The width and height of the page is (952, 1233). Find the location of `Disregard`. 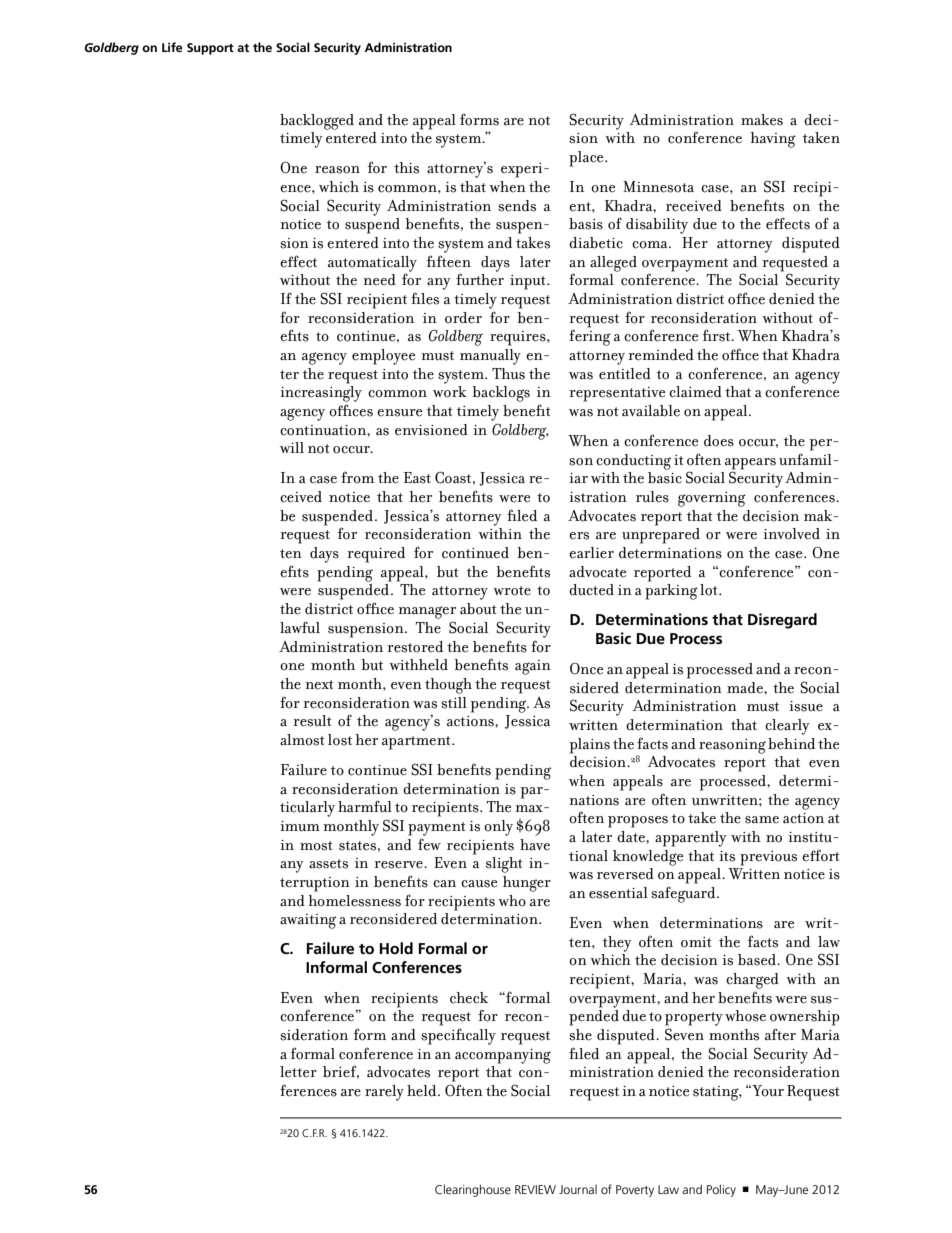

Disregard is located at coordinates (782, 621).
